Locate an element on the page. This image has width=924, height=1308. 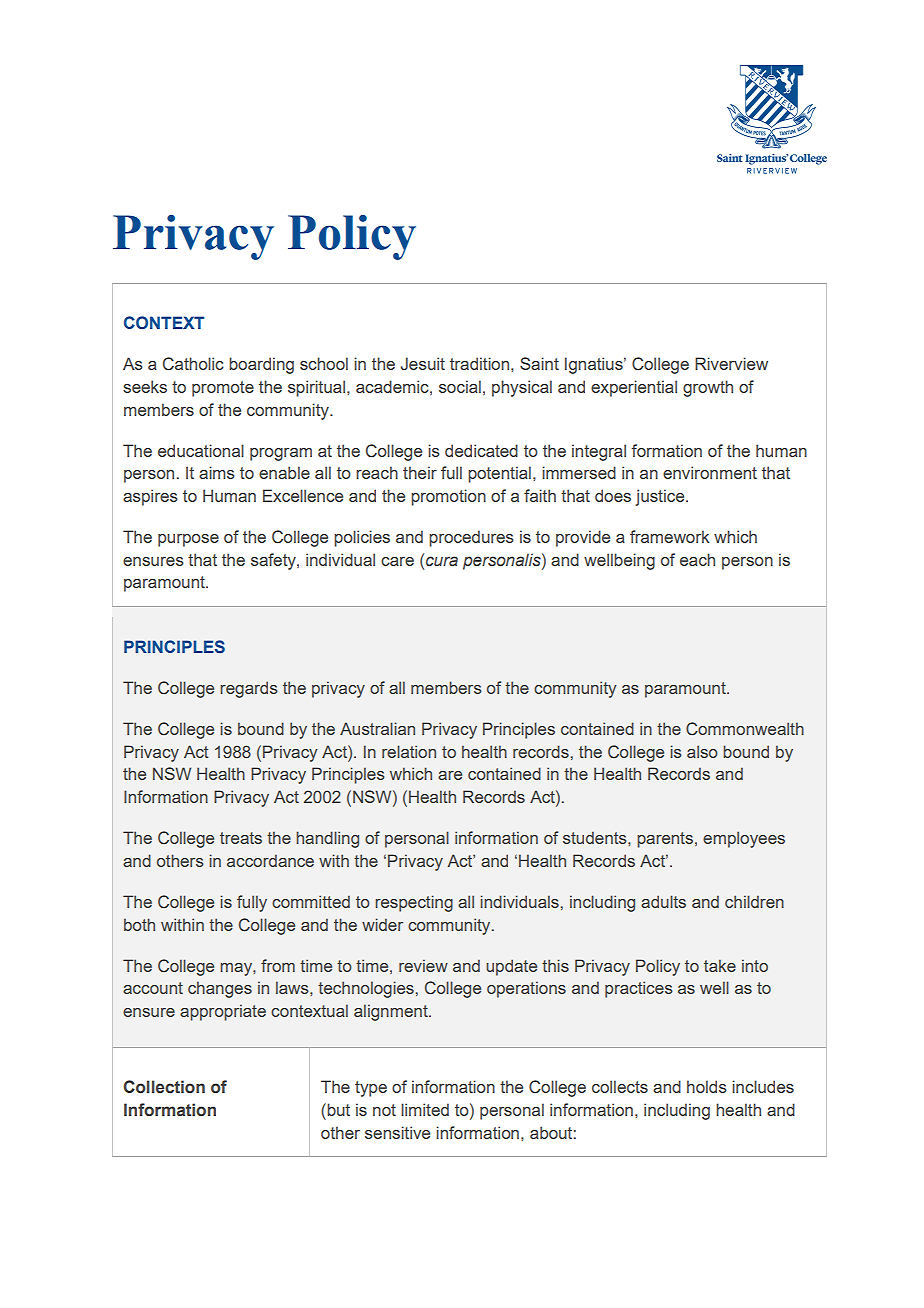
changes is located at coordinates (220, 989).
